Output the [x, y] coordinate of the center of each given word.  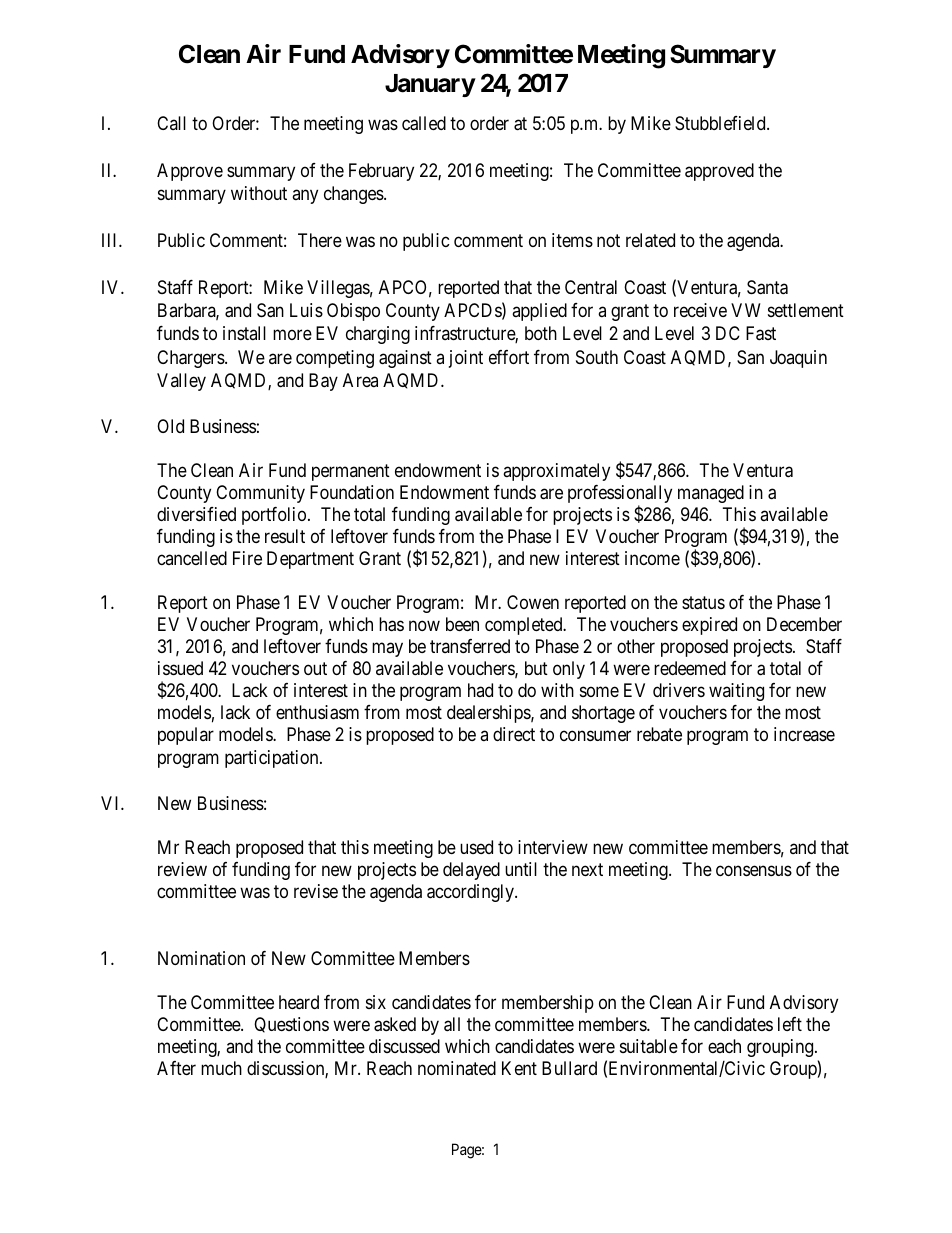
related [650, 240]
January [430, 85]
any [305, 197]
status [703, 603]
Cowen [533, 602]
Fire [247, 558]
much [221, 1068]
